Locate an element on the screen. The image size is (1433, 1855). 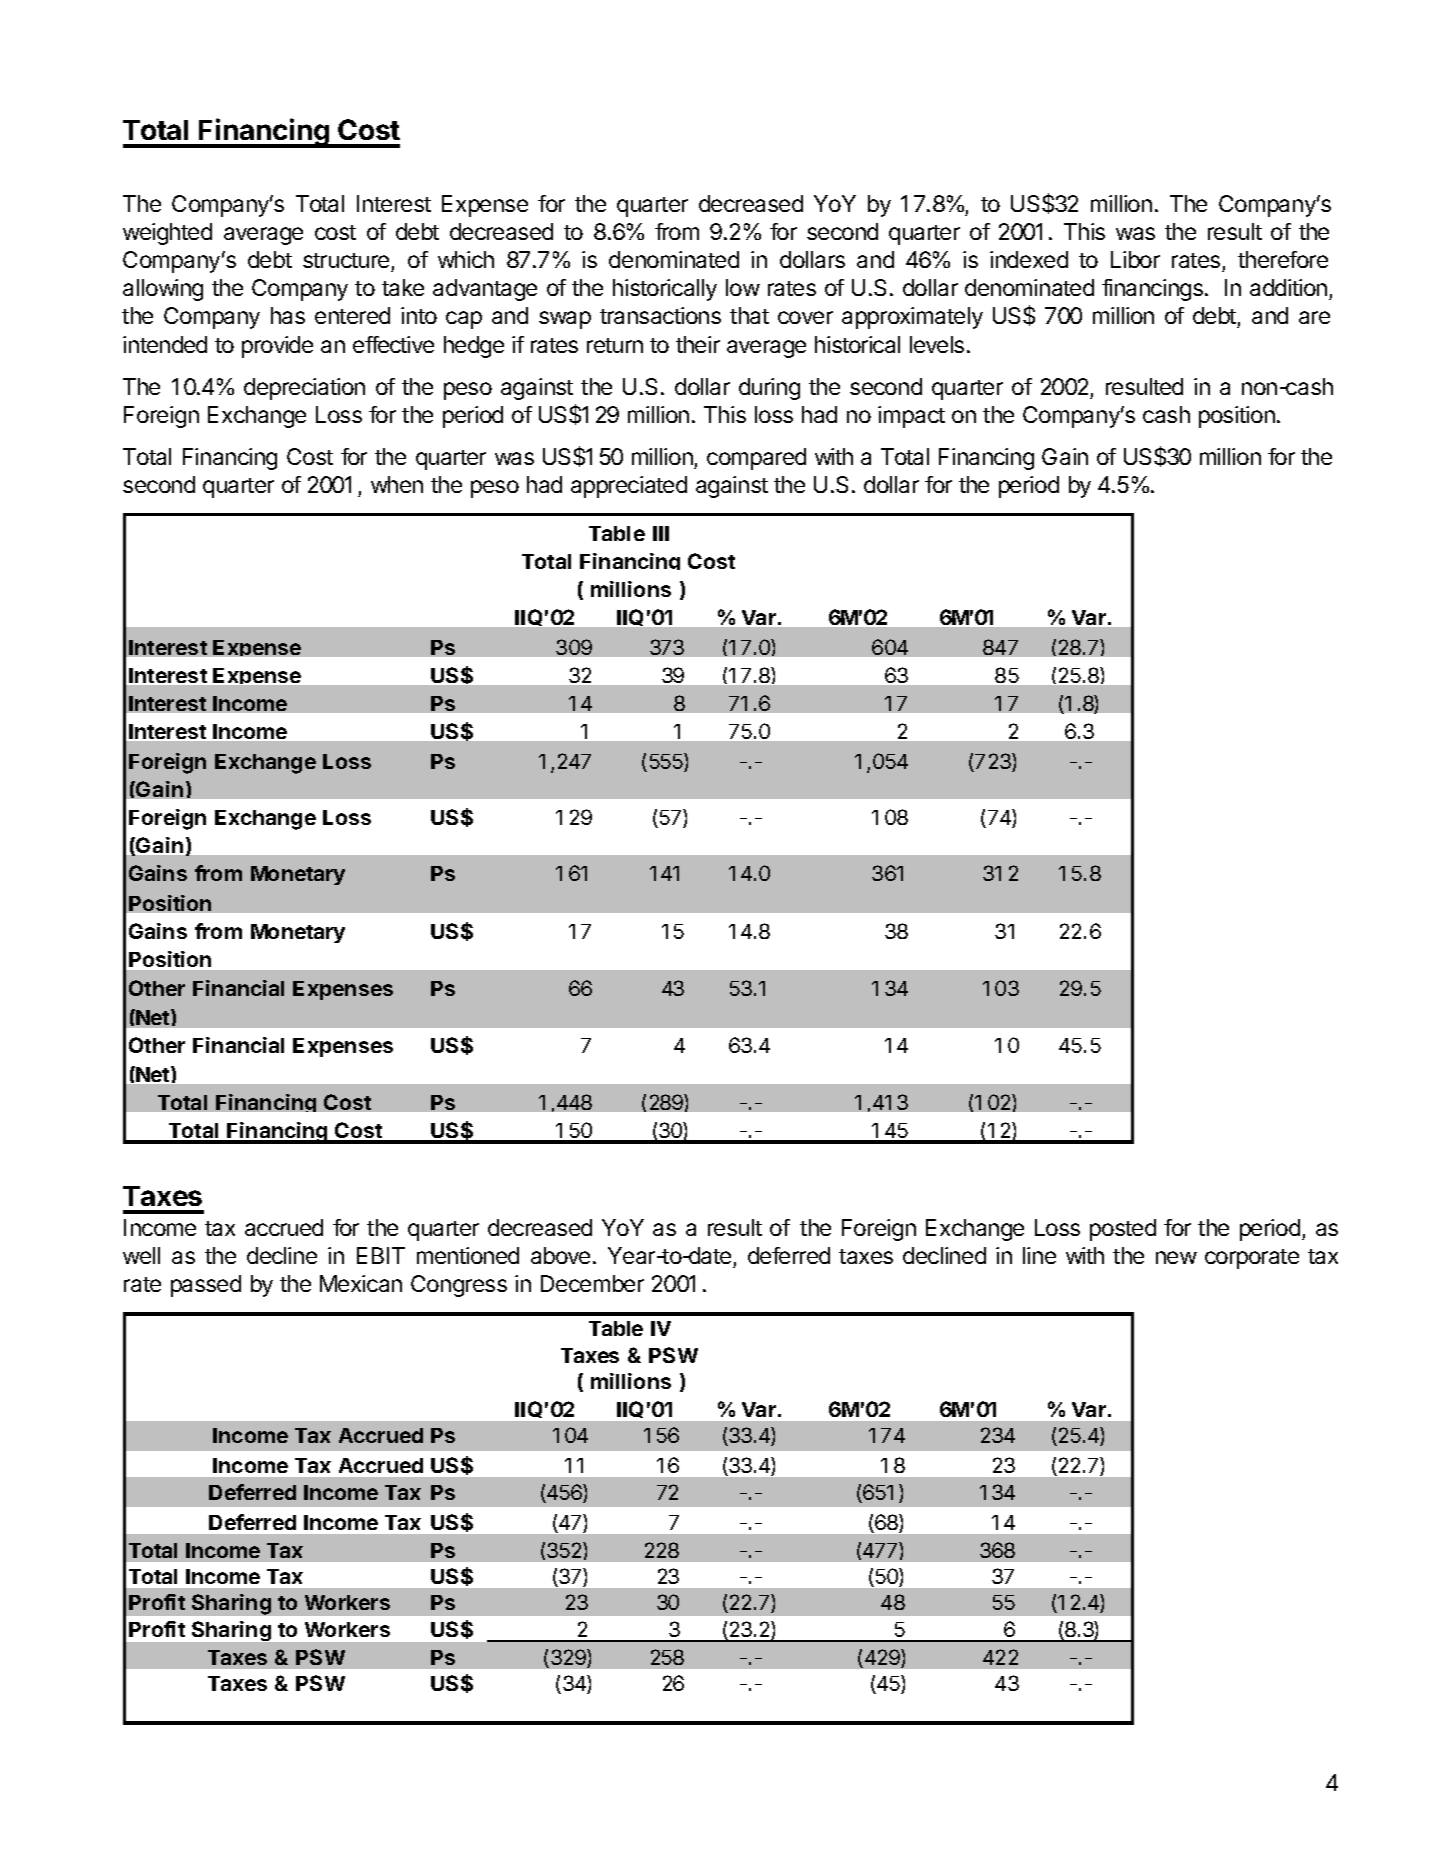
above is located at coordinates (560, 1255).
